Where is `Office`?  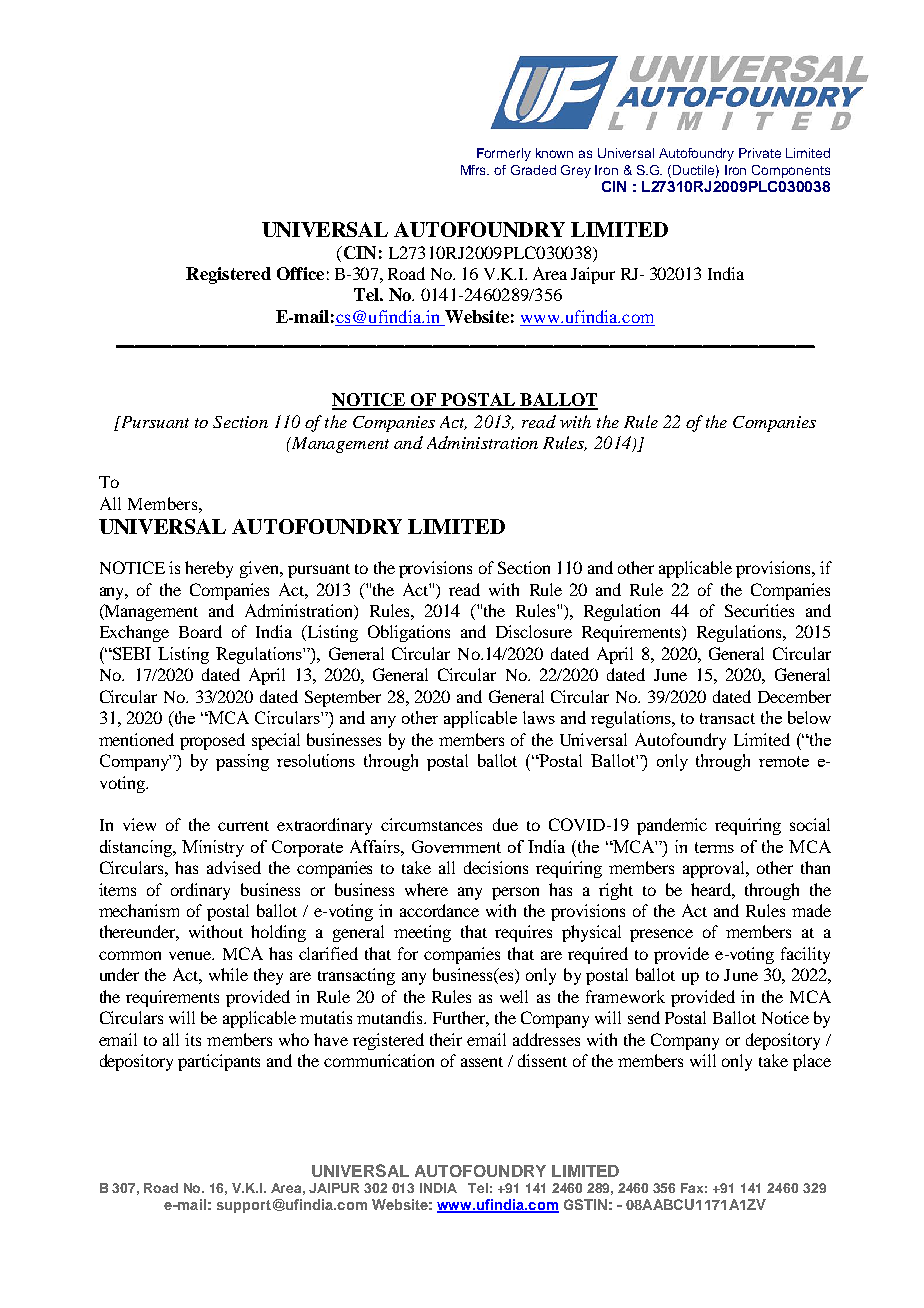 Office is located at coordinates (300, 273).
